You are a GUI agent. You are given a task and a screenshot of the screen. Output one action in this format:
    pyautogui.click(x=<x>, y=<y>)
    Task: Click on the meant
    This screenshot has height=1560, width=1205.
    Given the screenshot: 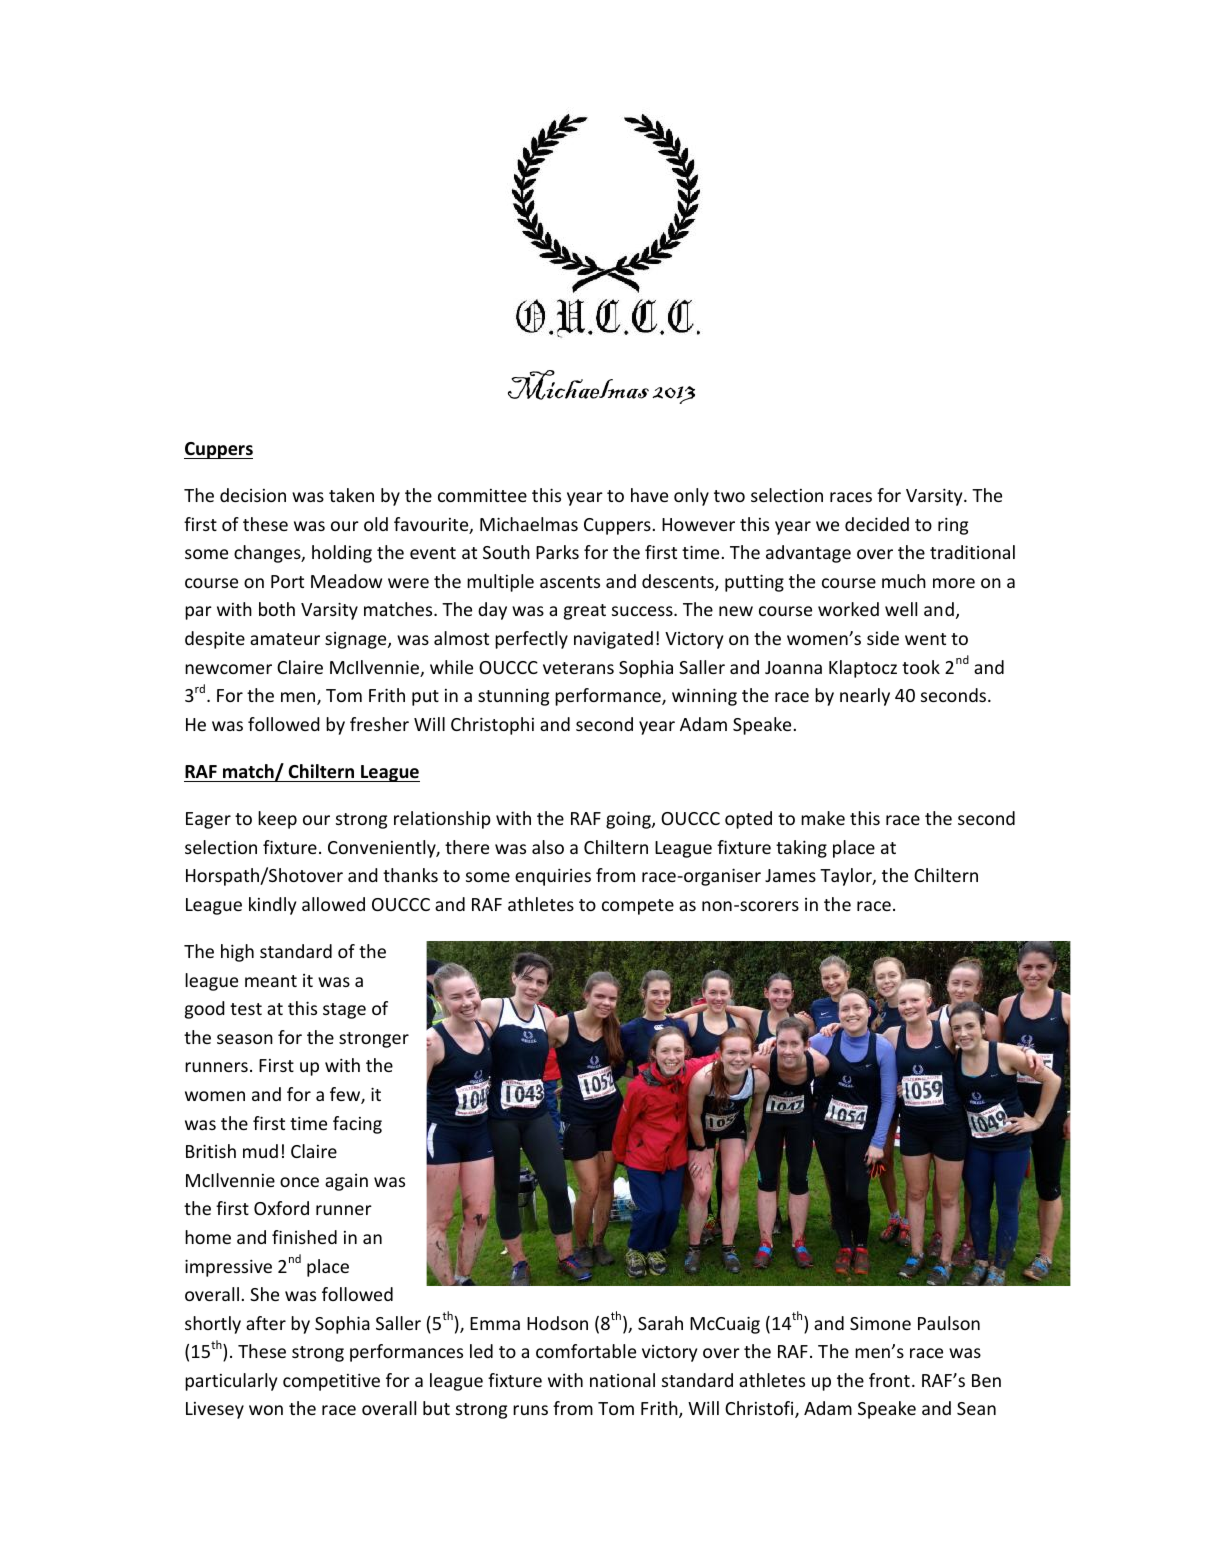 What is the action you would take?
    pyautogui.click(x=271, y=981)
